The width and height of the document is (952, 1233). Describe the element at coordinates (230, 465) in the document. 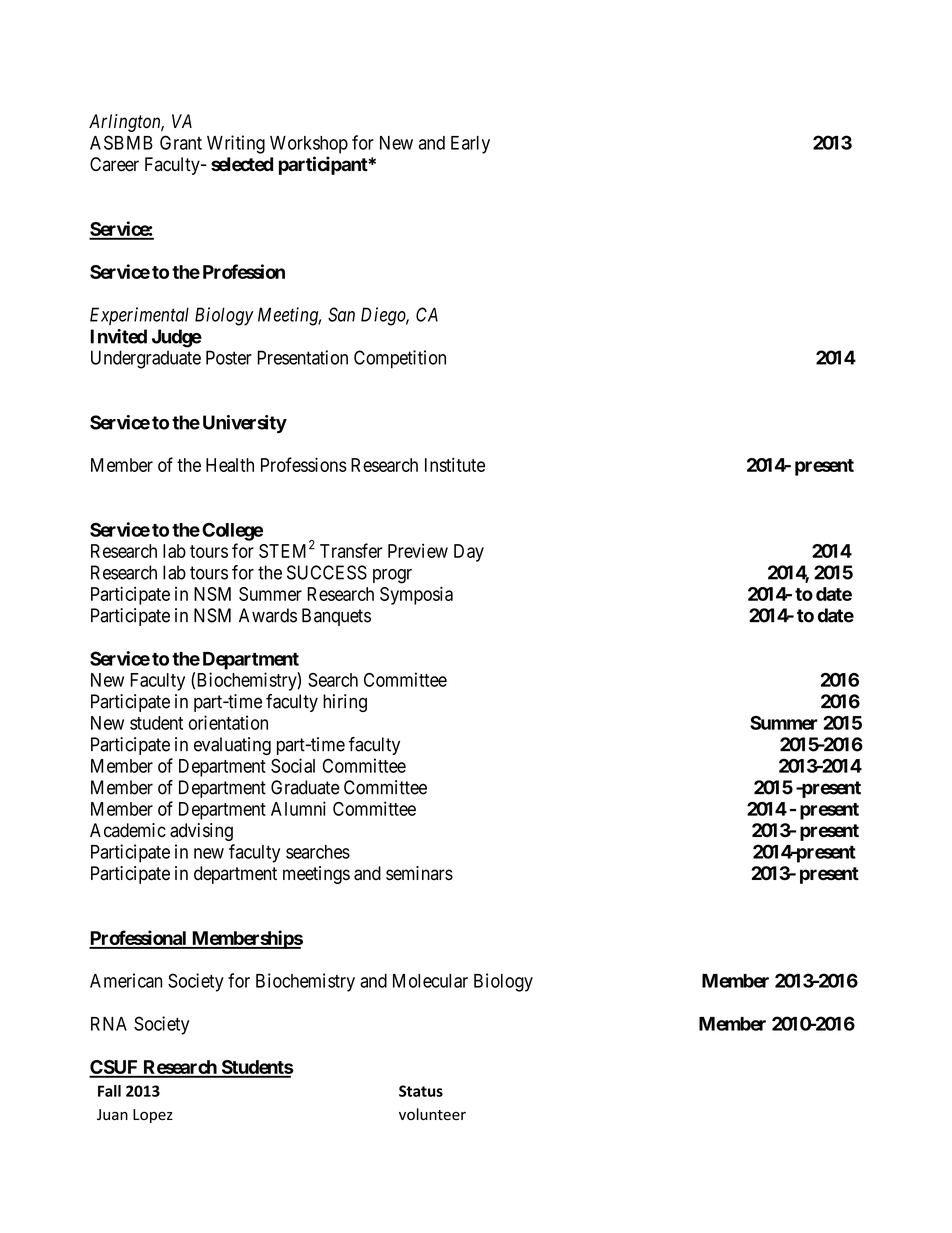

I see `Health` at that location.
